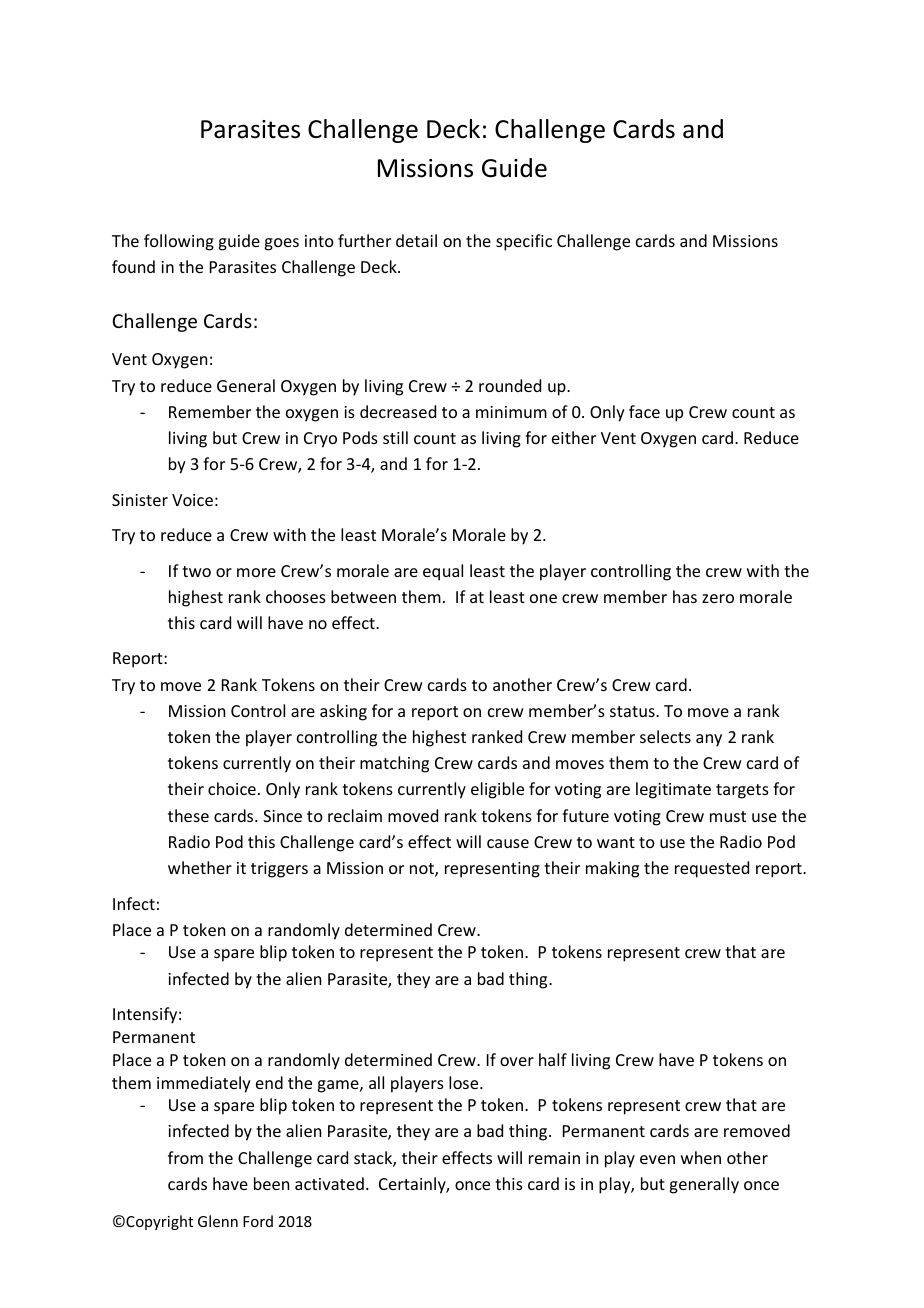 This screenshot has height=1308, width=924. I want to click on activated, so click(329, 1183).
